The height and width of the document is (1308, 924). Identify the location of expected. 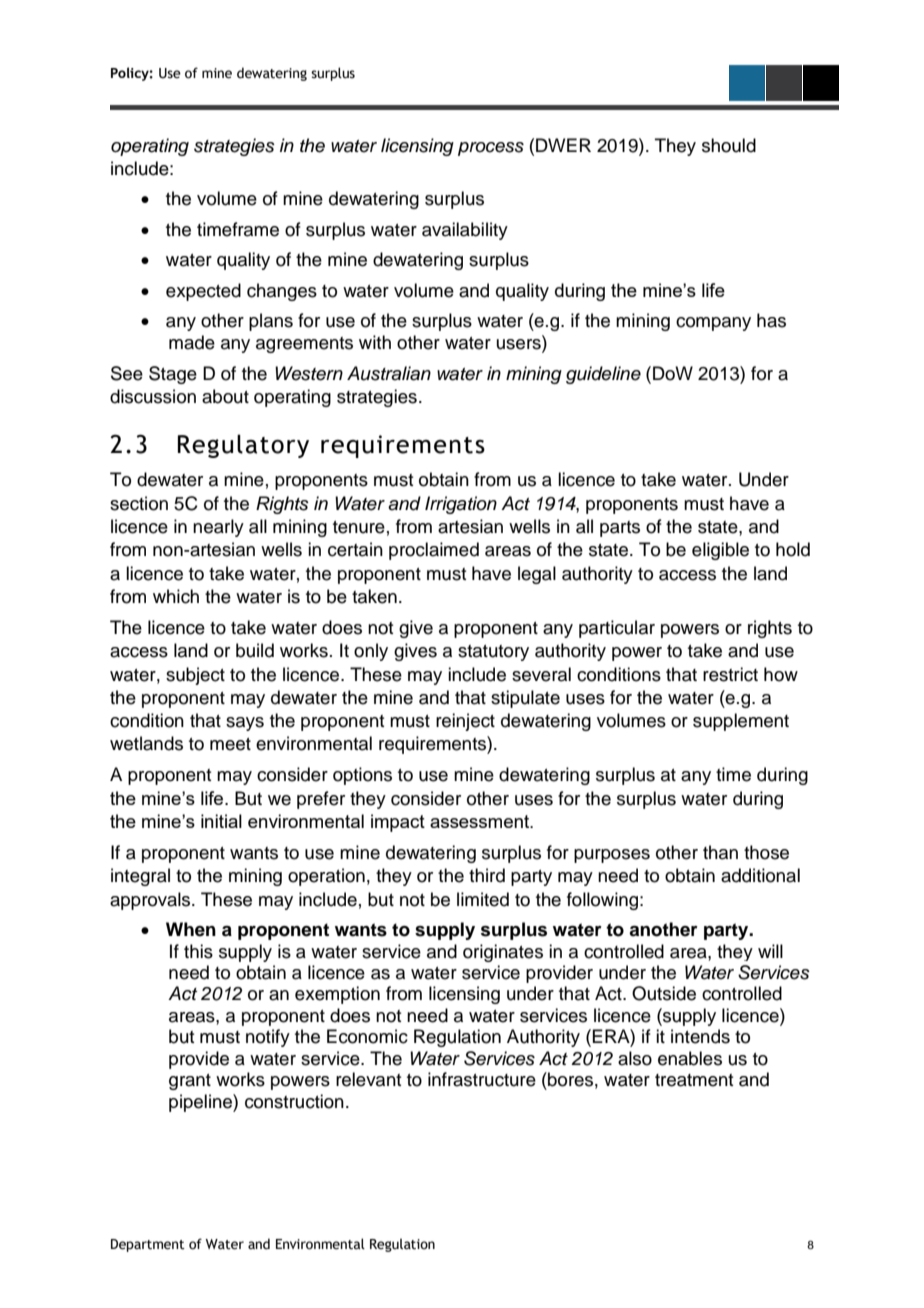
(203, 292).
